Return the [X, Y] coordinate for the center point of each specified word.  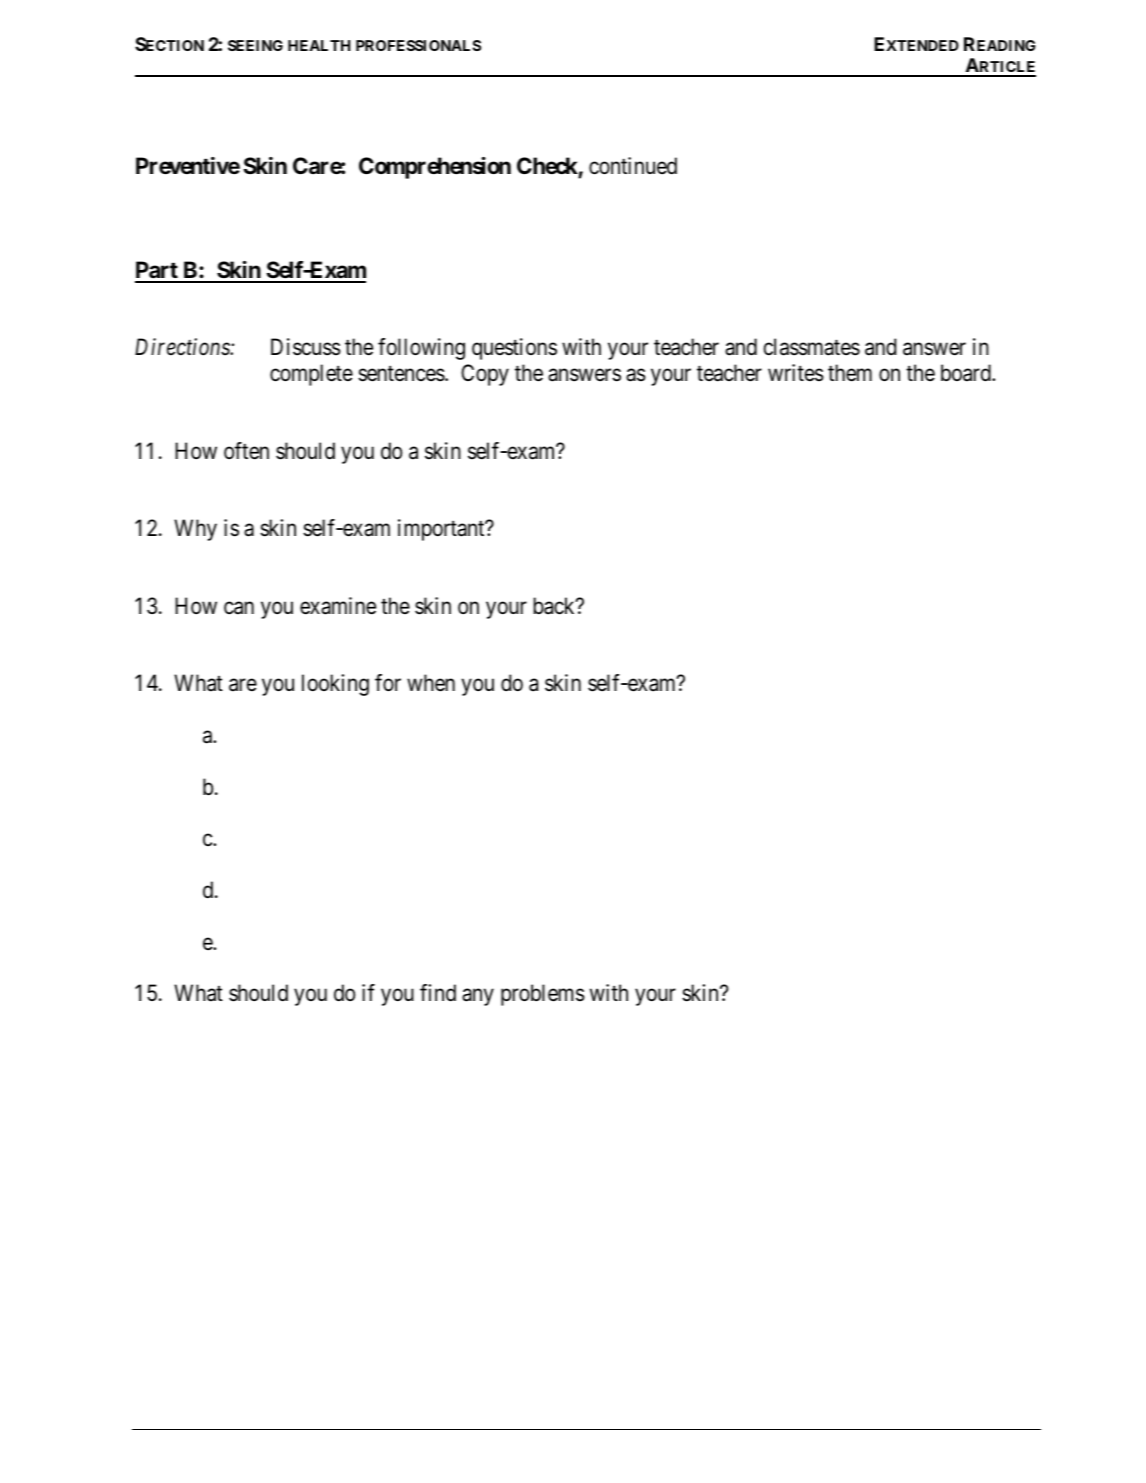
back [555, 606]
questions [514, 349]
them [850, 373]
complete [311, 375]
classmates [812, 347]
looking [335, 685]
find [438, 993]
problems [543, 995]
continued [633, 166]
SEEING [255, 45]
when [431, 683]
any [478, 997]
